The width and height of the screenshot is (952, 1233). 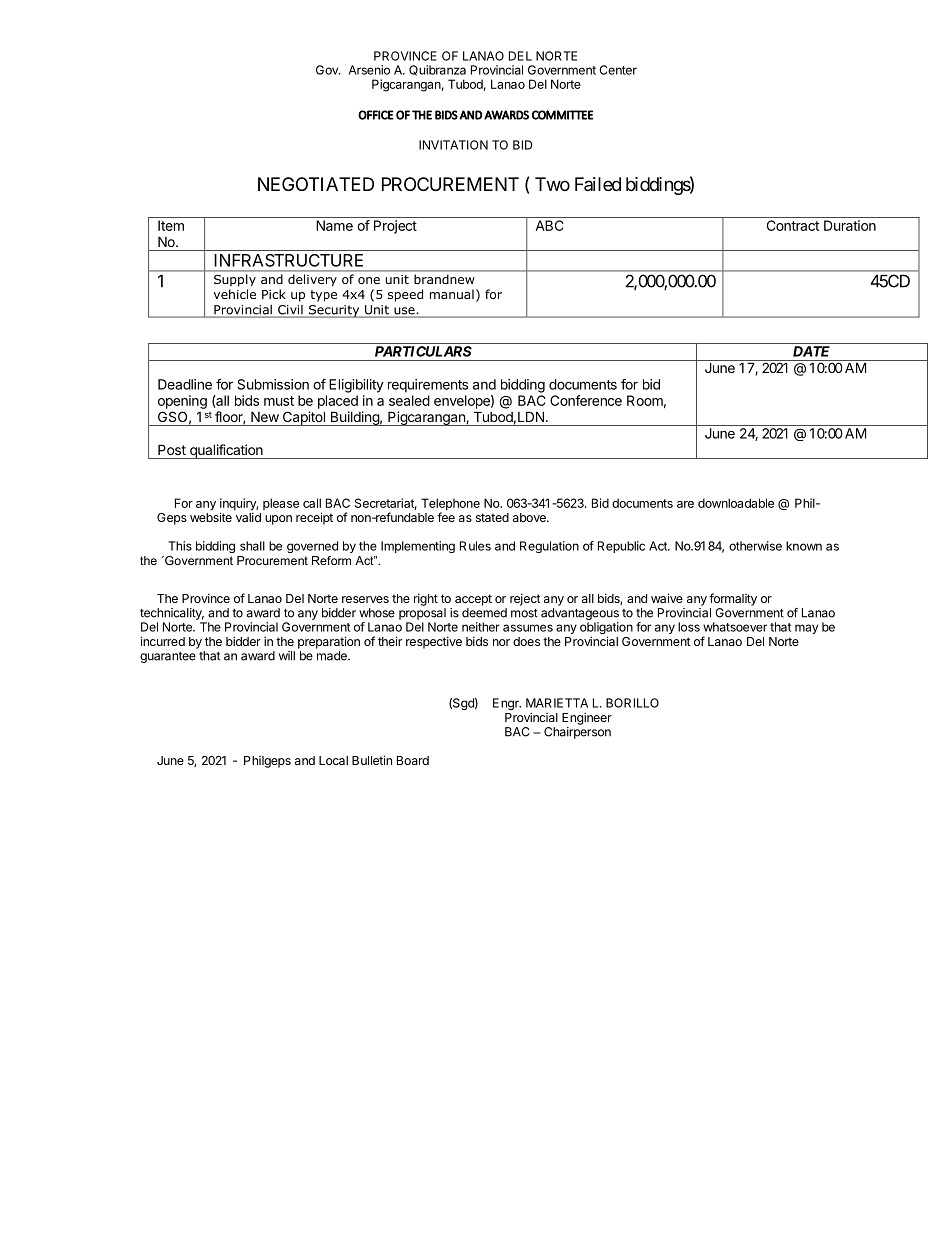 What do you see at coordinates (333, 760) in the screenshot?
I see `Local` at bounding box center [333, 760].
